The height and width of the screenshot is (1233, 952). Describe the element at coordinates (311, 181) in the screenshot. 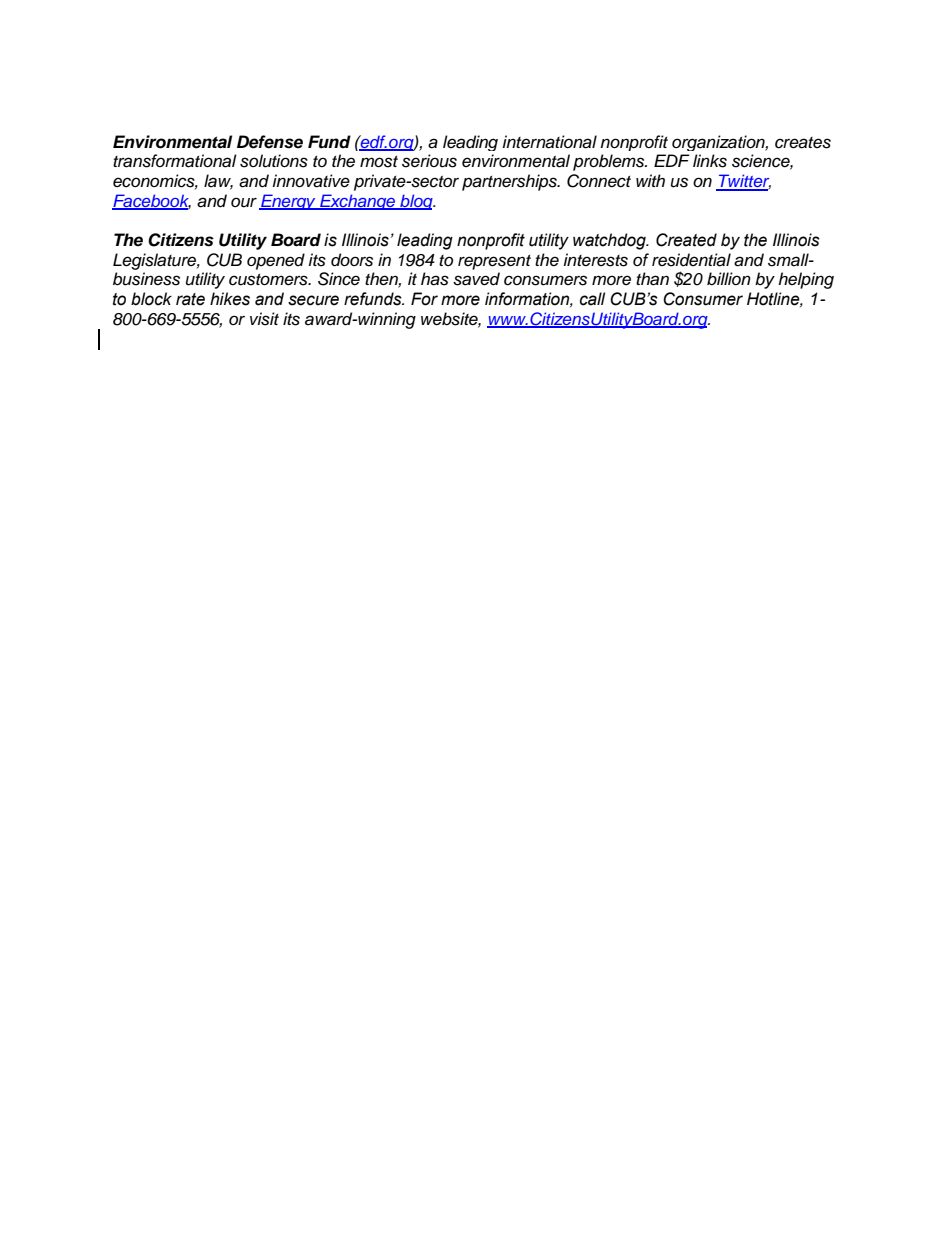

I see `innovative` at that location.
